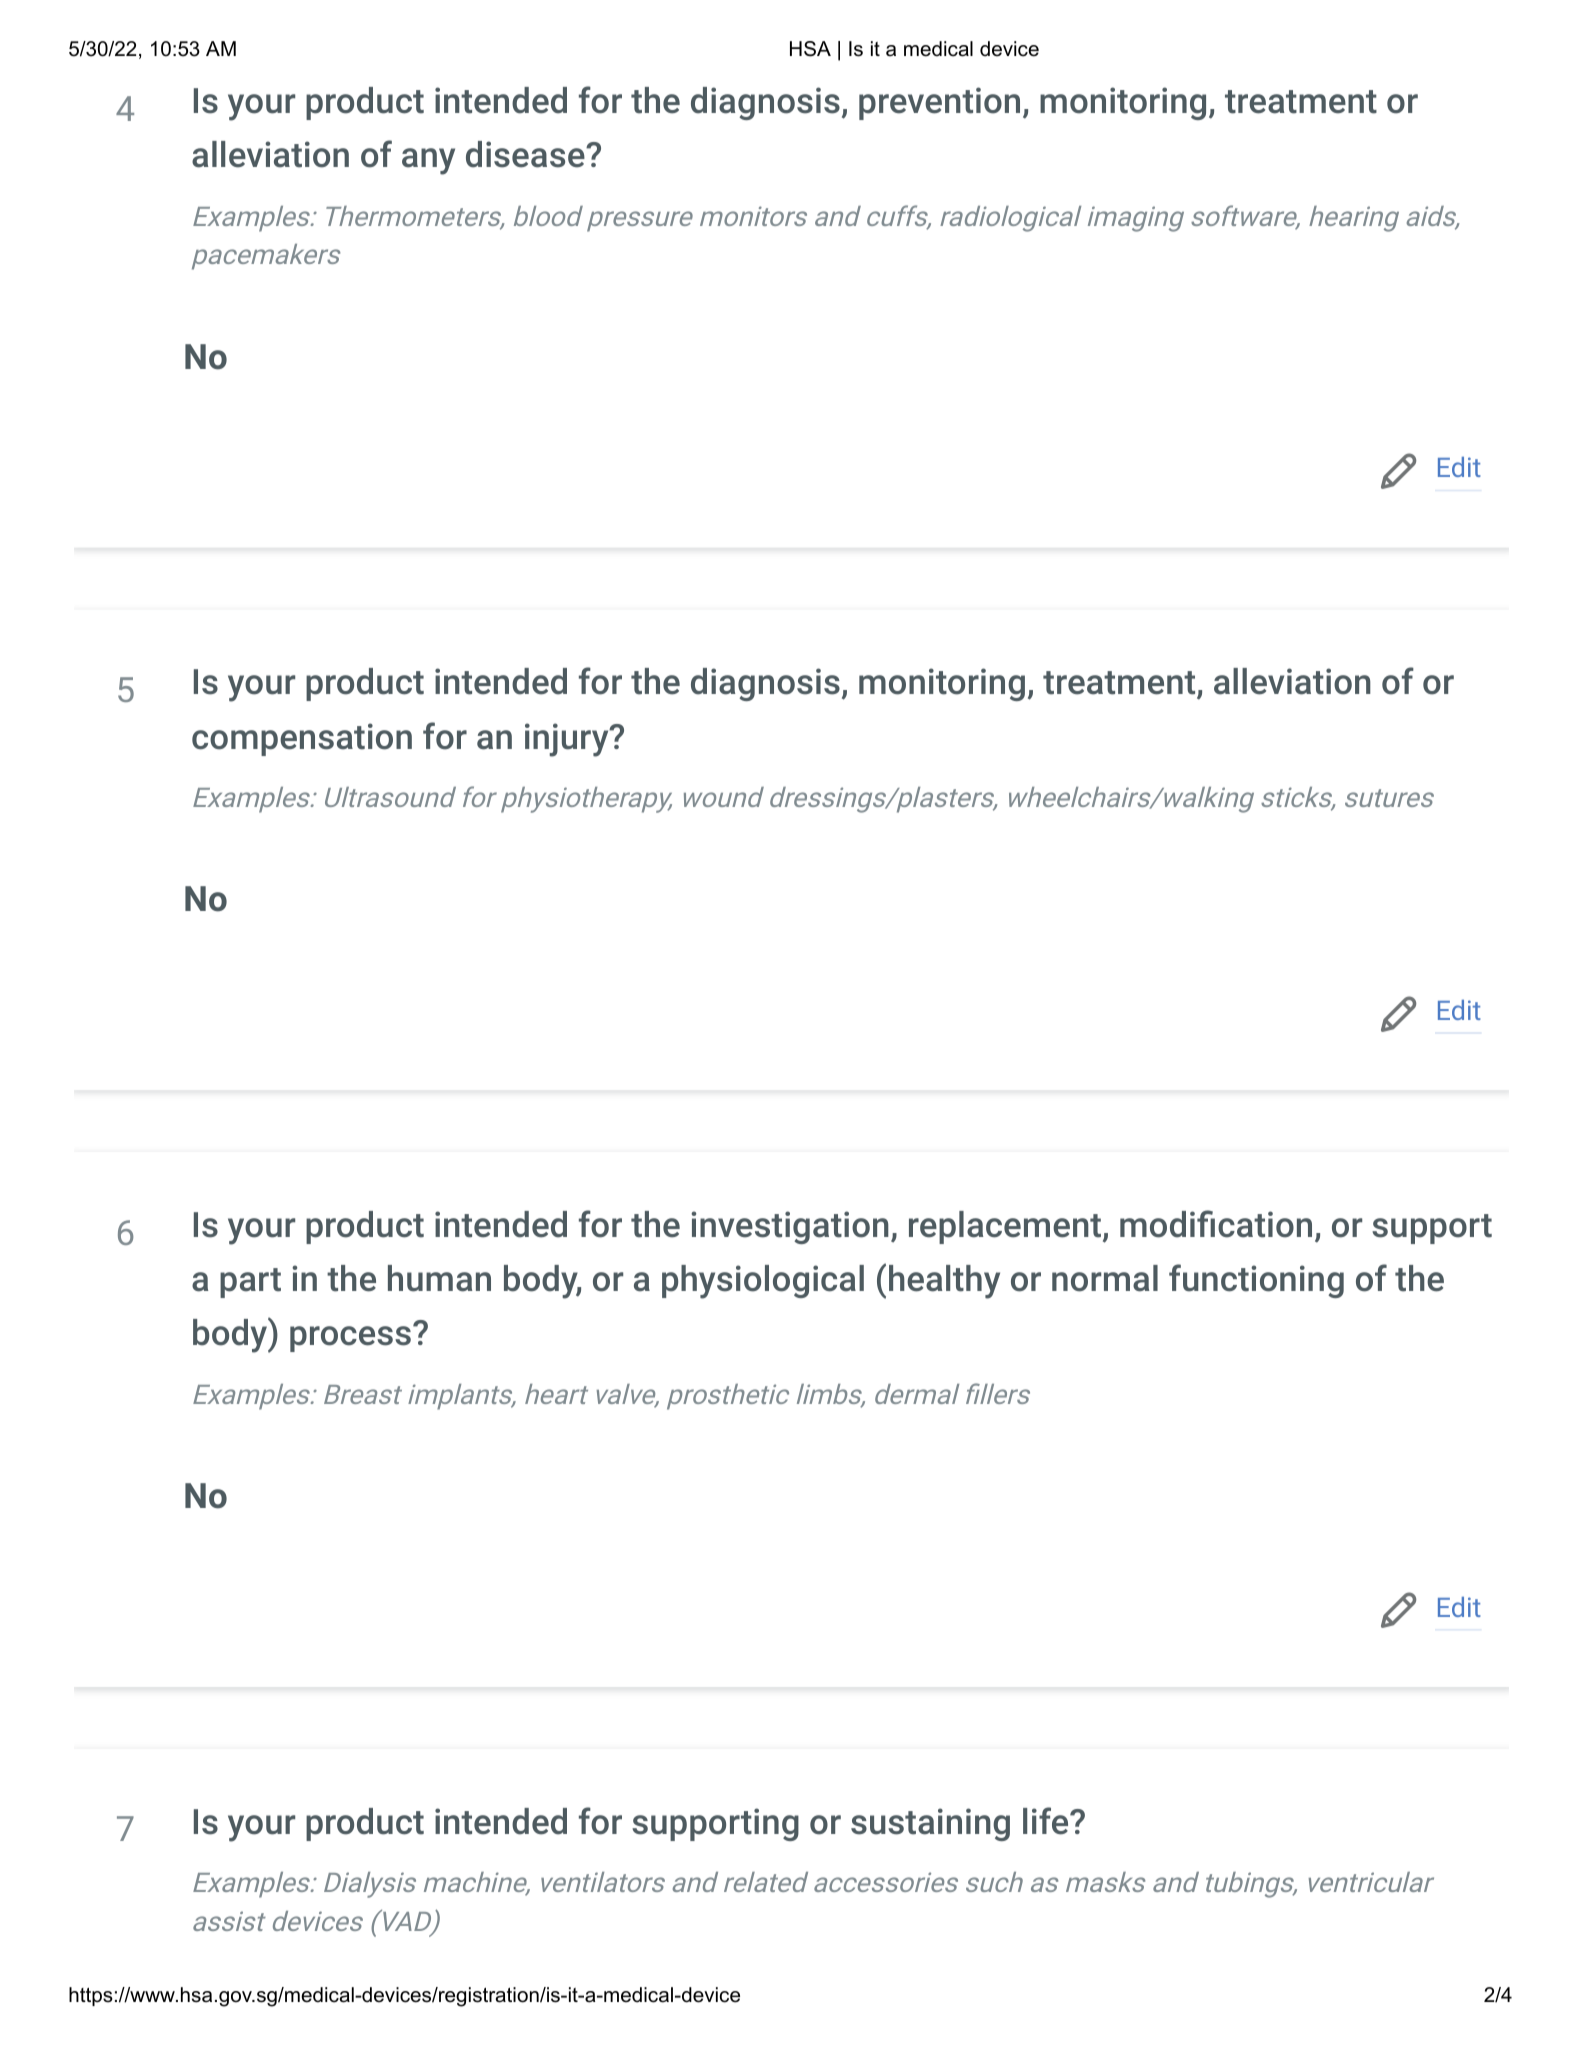 The image size is (1581, 2046). What do you see at coordinates (526, 154) in the document?
I see `disease` at bounding box center [526, 154].
